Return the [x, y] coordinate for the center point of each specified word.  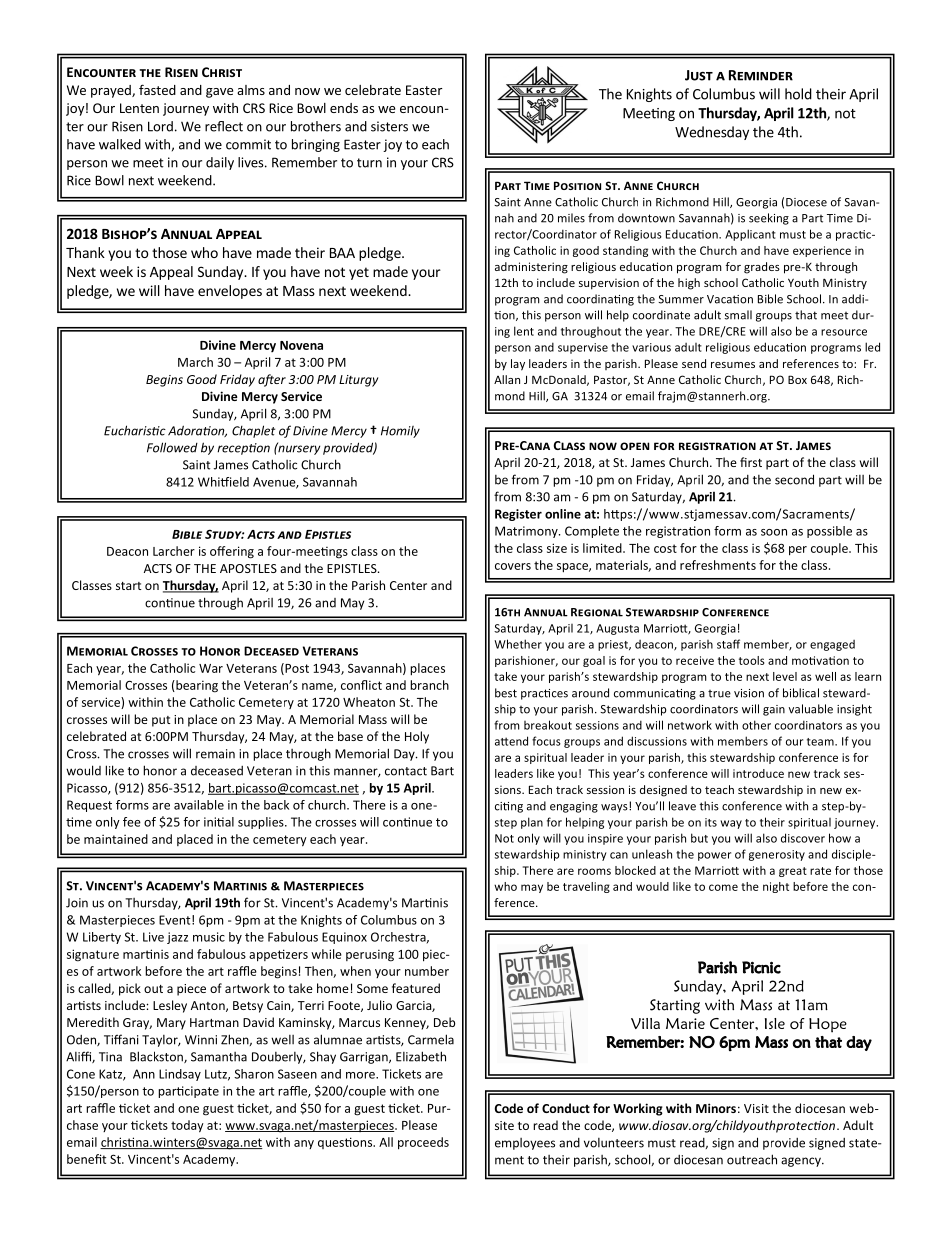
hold [798, 94]
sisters [389, 126]
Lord [160, 126]
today [187, 1126]
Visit [756, 1108]
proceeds [423, 1143]
